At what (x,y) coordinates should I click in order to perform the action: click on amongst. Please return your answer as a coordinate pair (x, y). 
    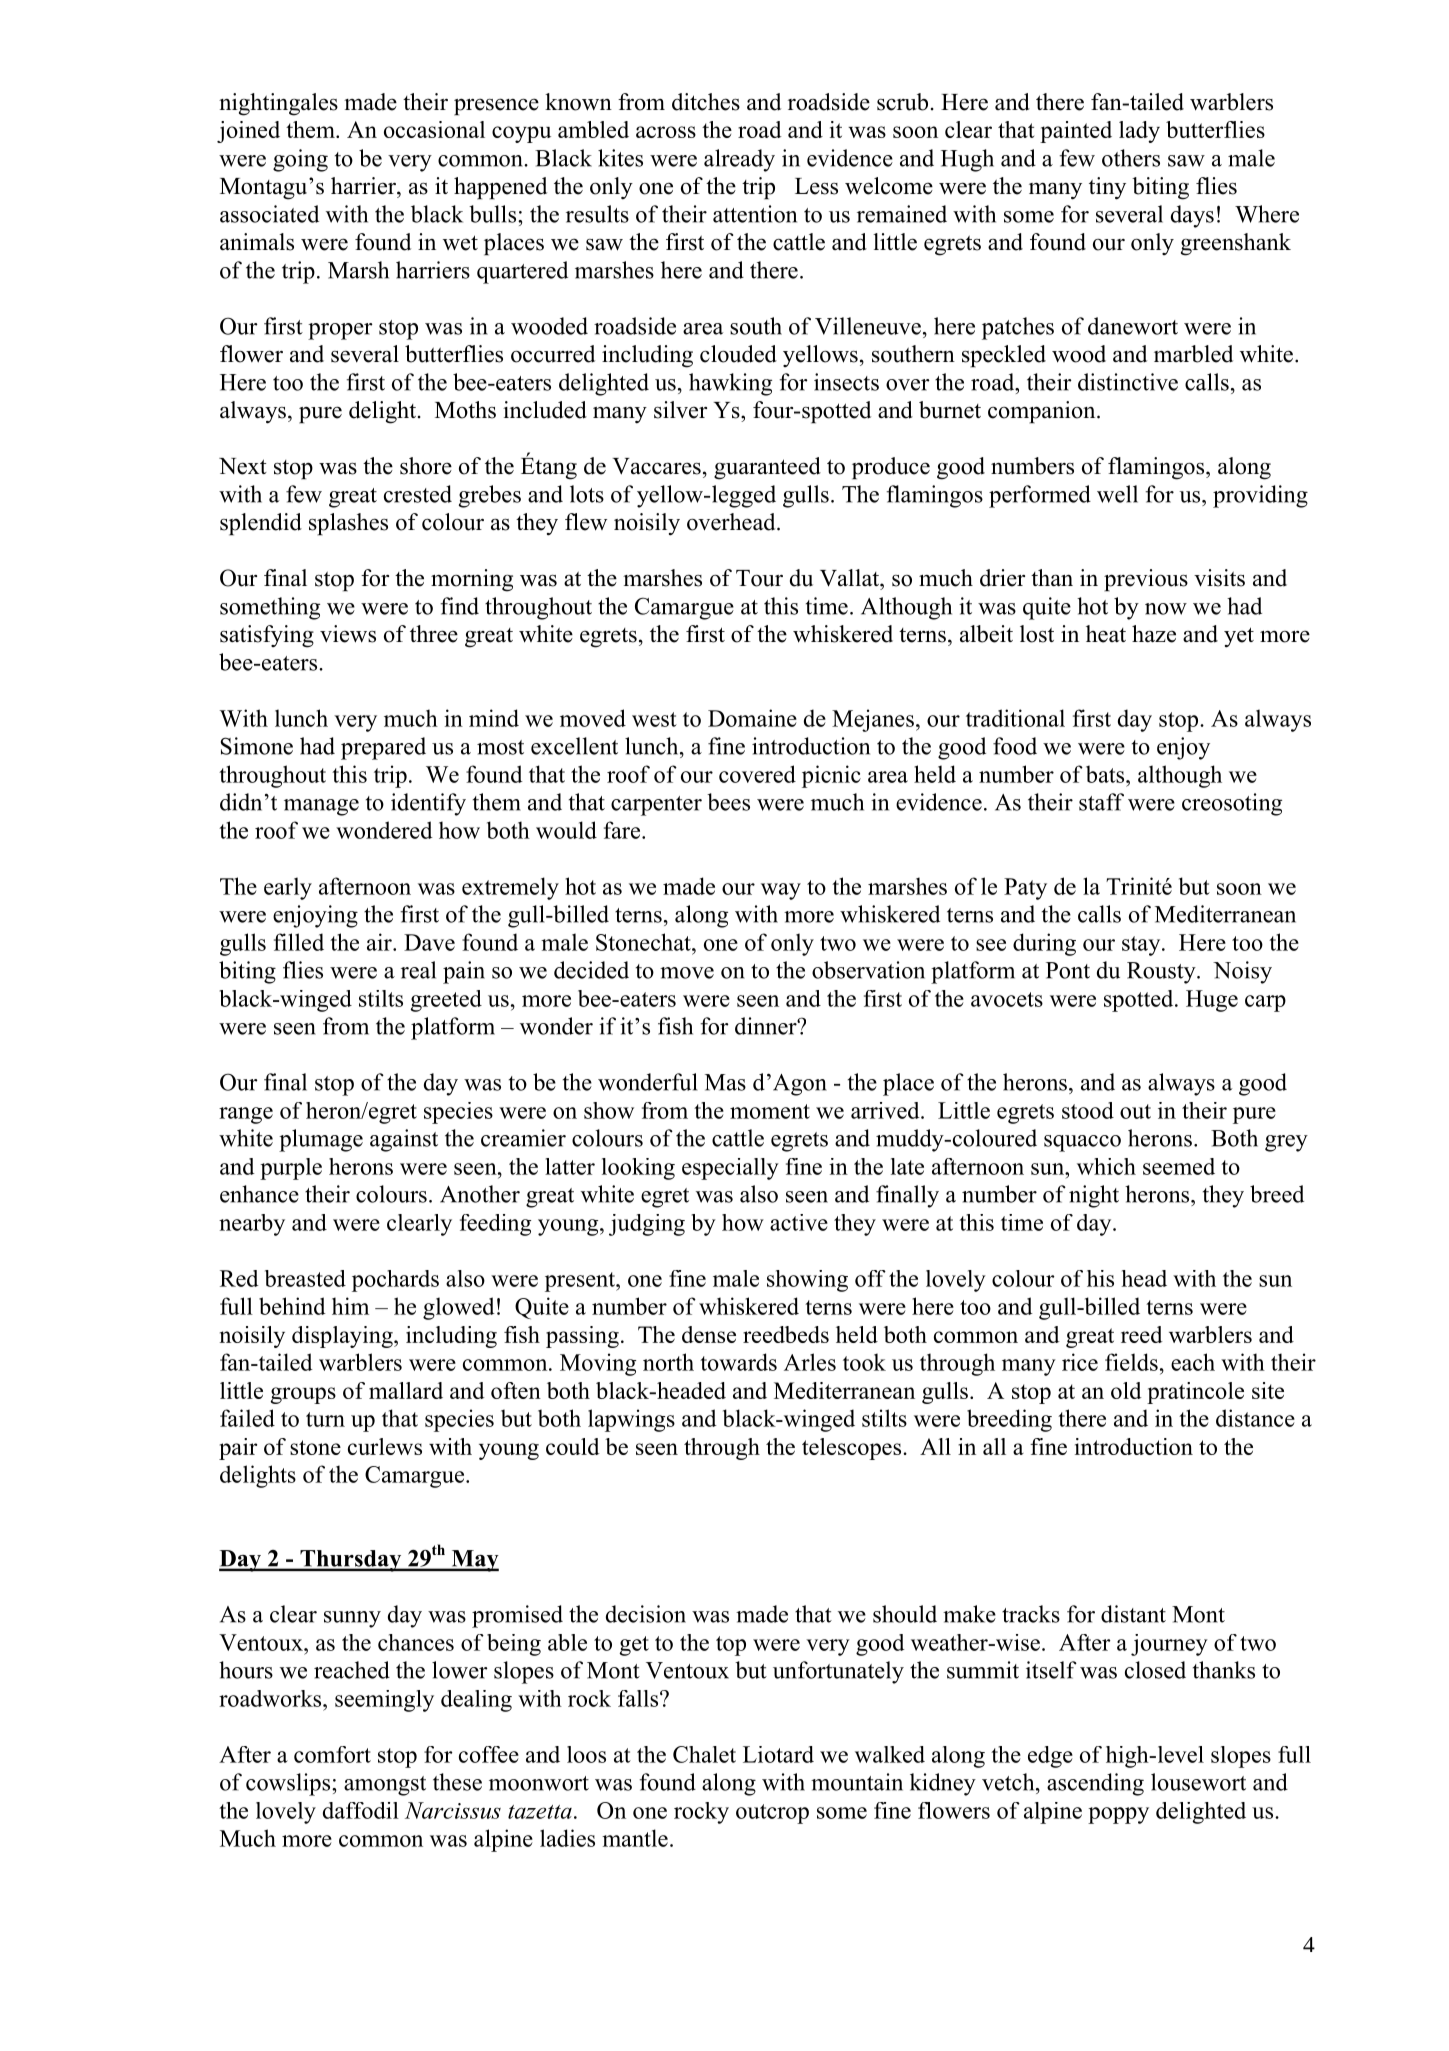
    Looking at the image, I should click on (385, 1786).
